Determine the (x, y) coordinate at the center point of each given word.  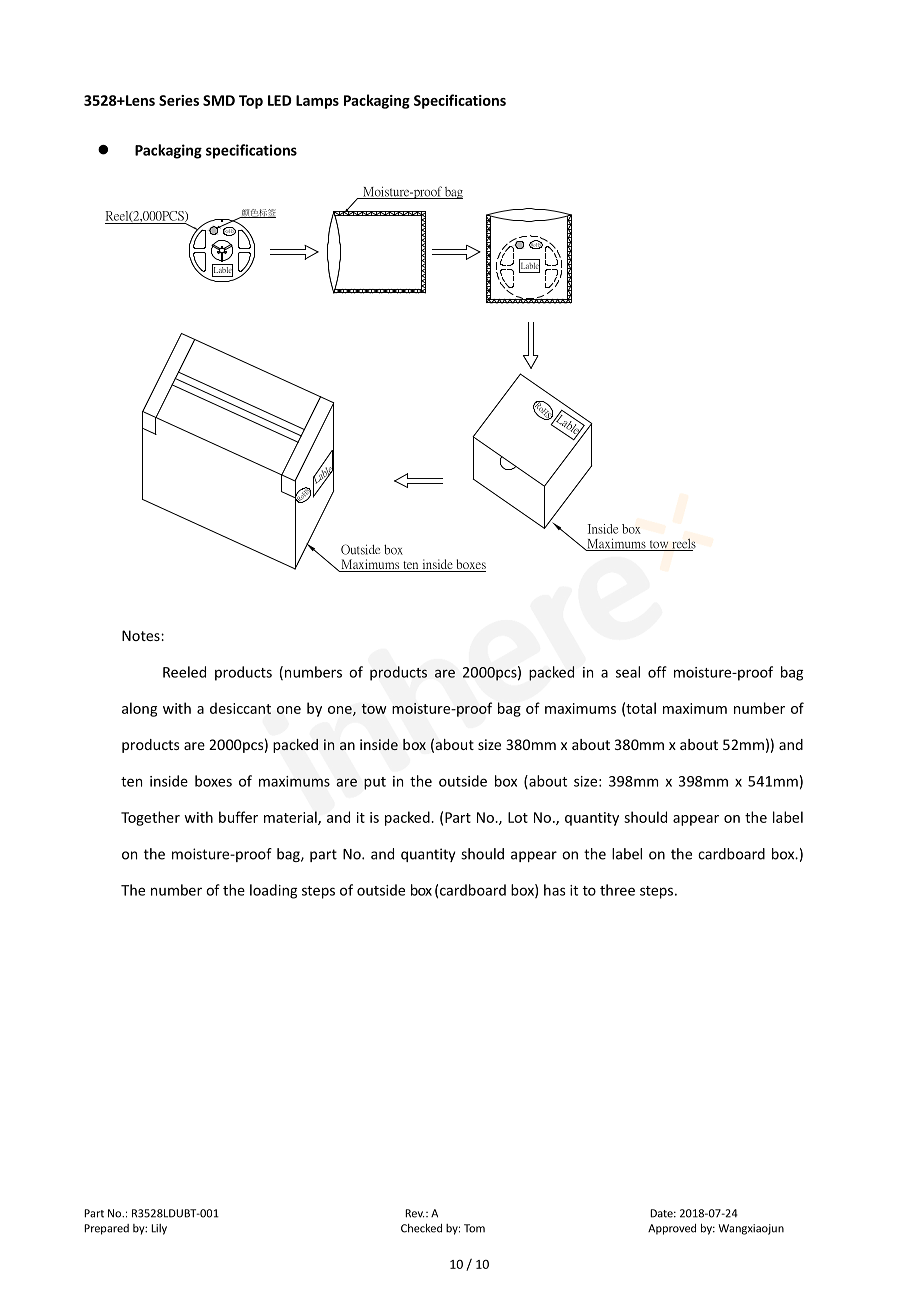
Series (179, 100)
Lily (159, 1229)
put (375, 783)
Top (251, 102)
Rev (415, 1213)
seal (628, 672)
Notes (142, 635)
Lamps (317, 102)
